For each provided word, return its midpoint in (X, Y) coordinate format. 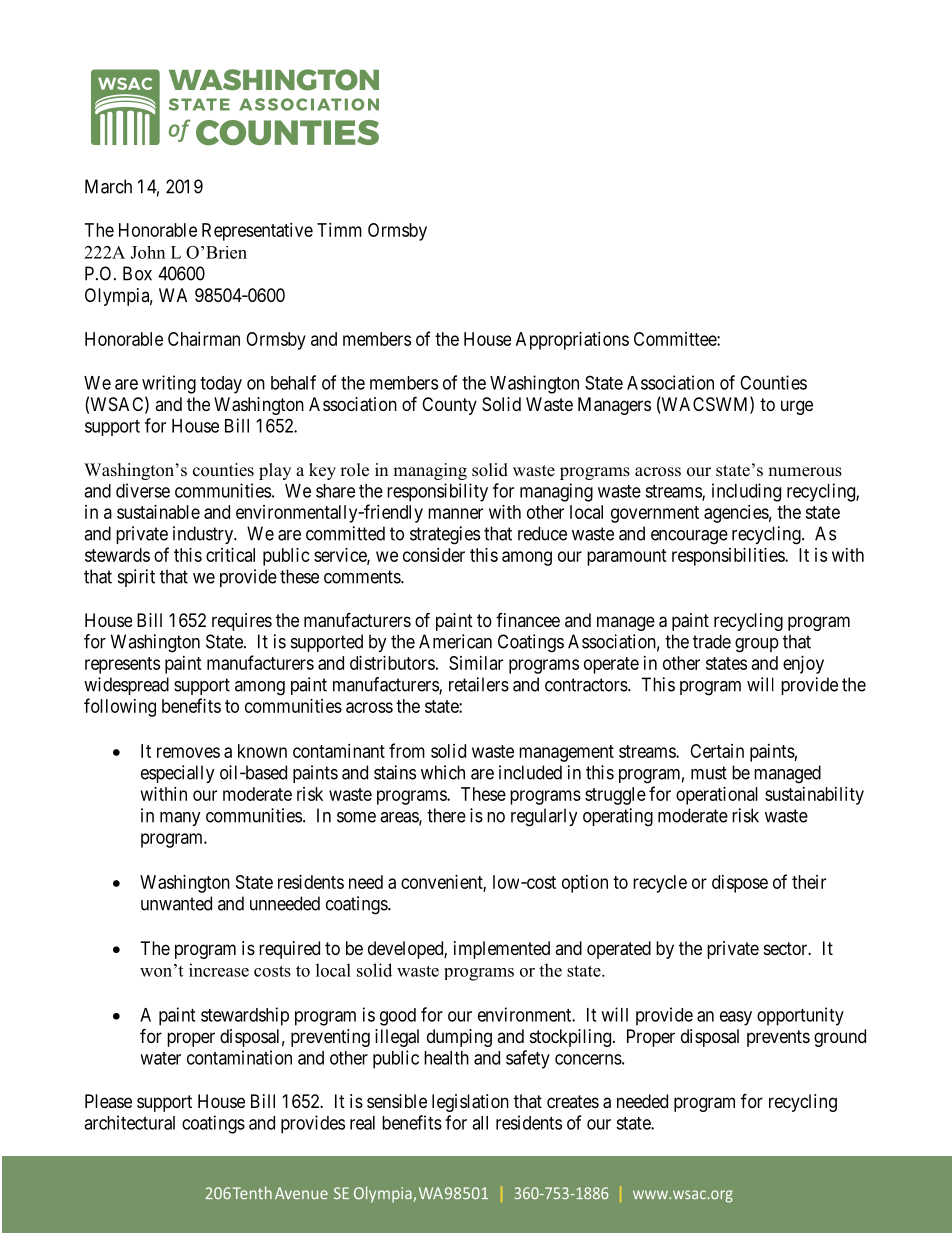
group (757, 645)
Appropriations (572, 341)
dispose (740, 884)
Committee (676, 339)
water (160, 1058)
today (221, 385)
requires (242, 622)
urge (797, 407)
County (449, 406)
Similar (476, 663)
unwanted (176, 903)
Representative (257, 232)
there (446, 815)
